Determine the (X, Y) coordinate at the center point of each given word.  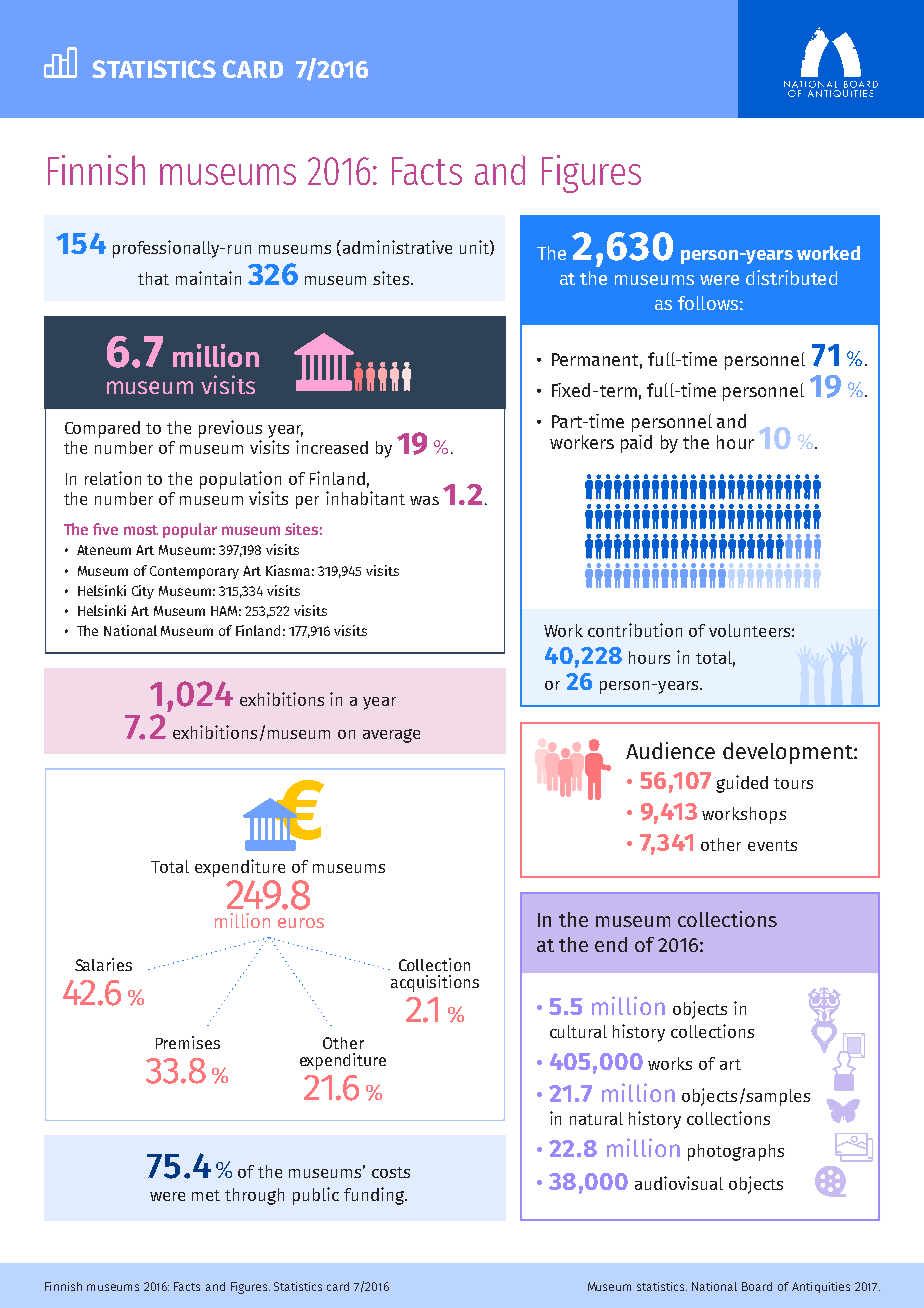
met (206, 1195)
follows (708, 303)
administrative (397, 247)
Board (757, 1286)
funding (375, 1196)
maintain (208, 278)
